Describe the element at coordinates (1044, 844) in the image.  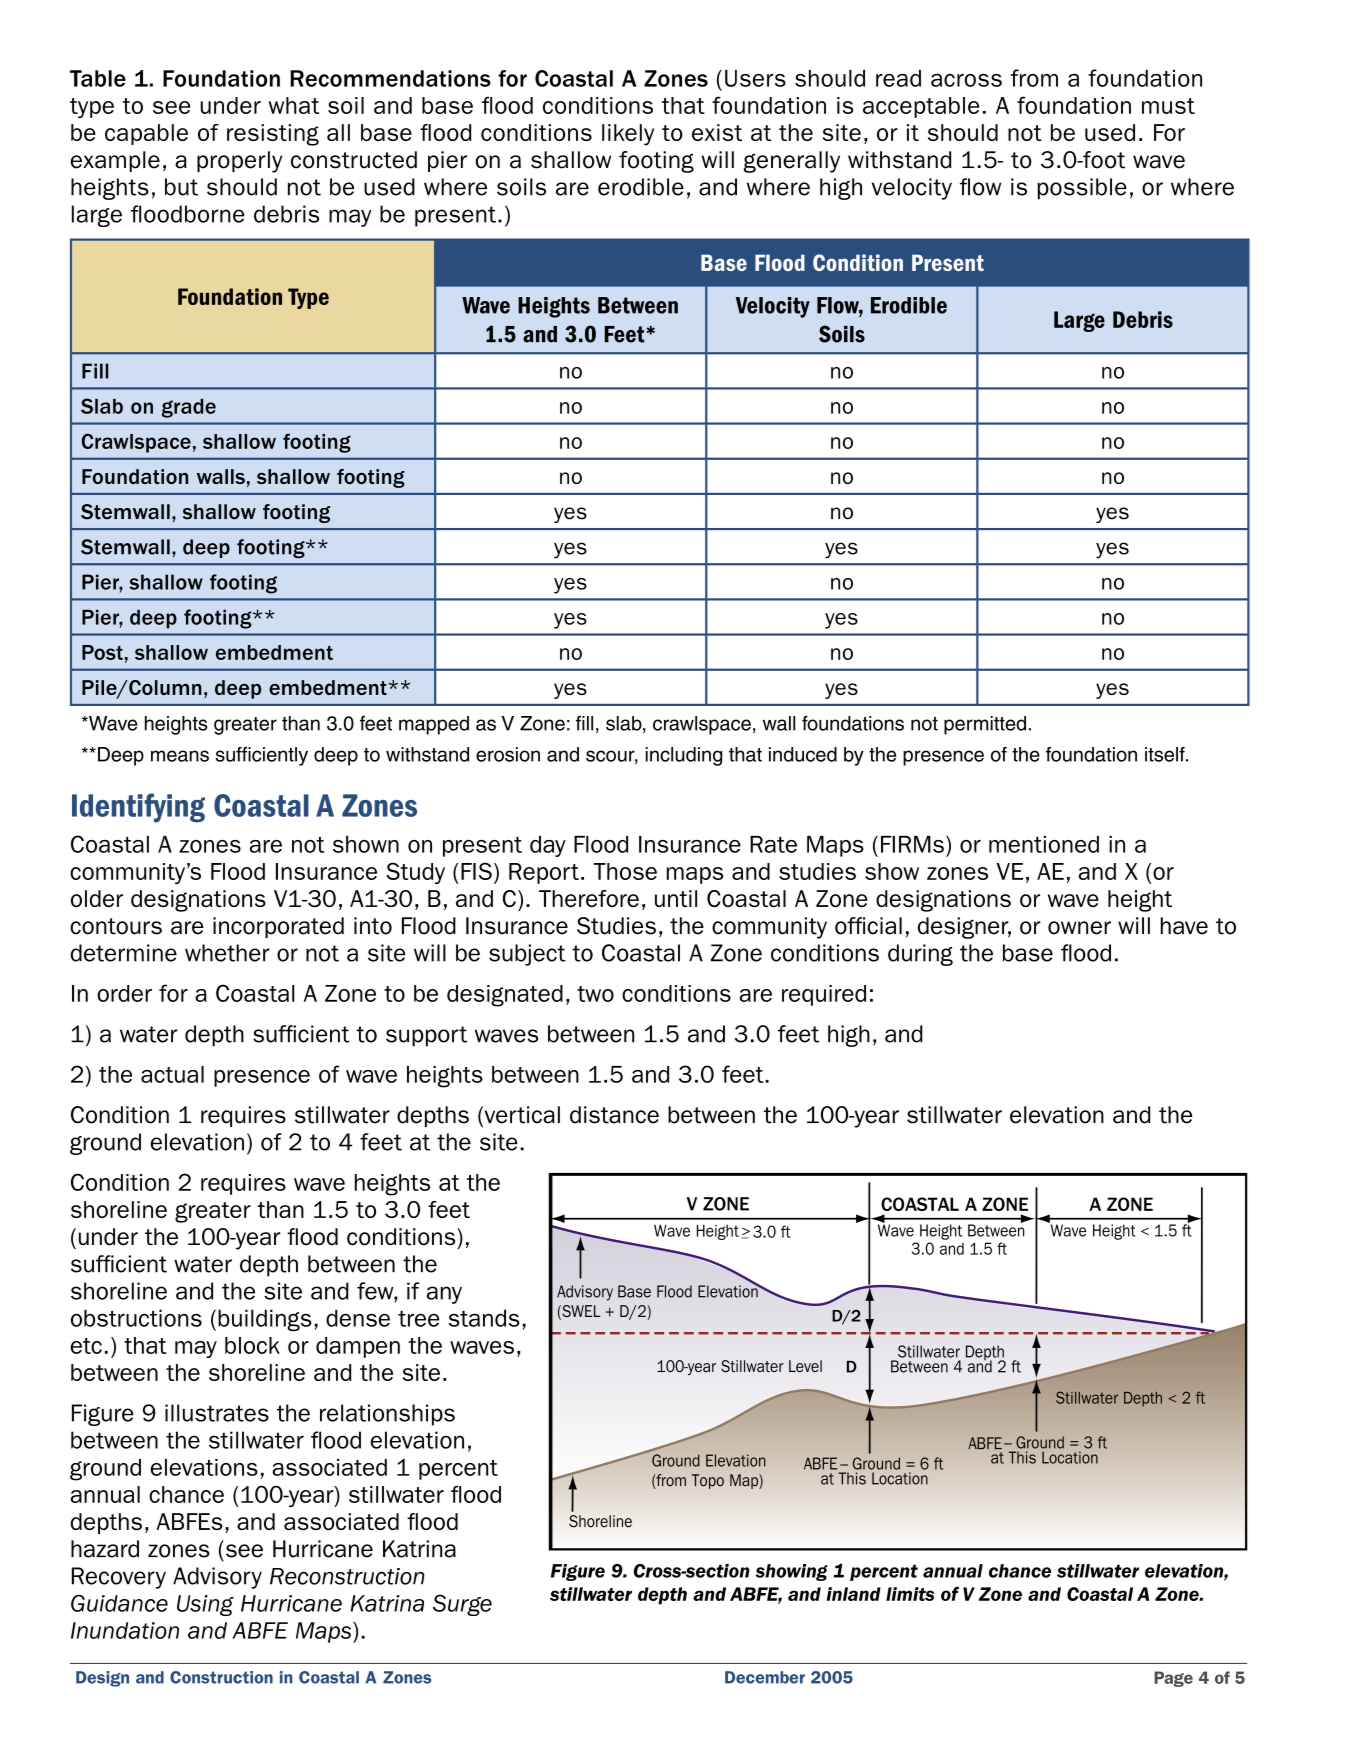
I see `mentioned` at that location.
